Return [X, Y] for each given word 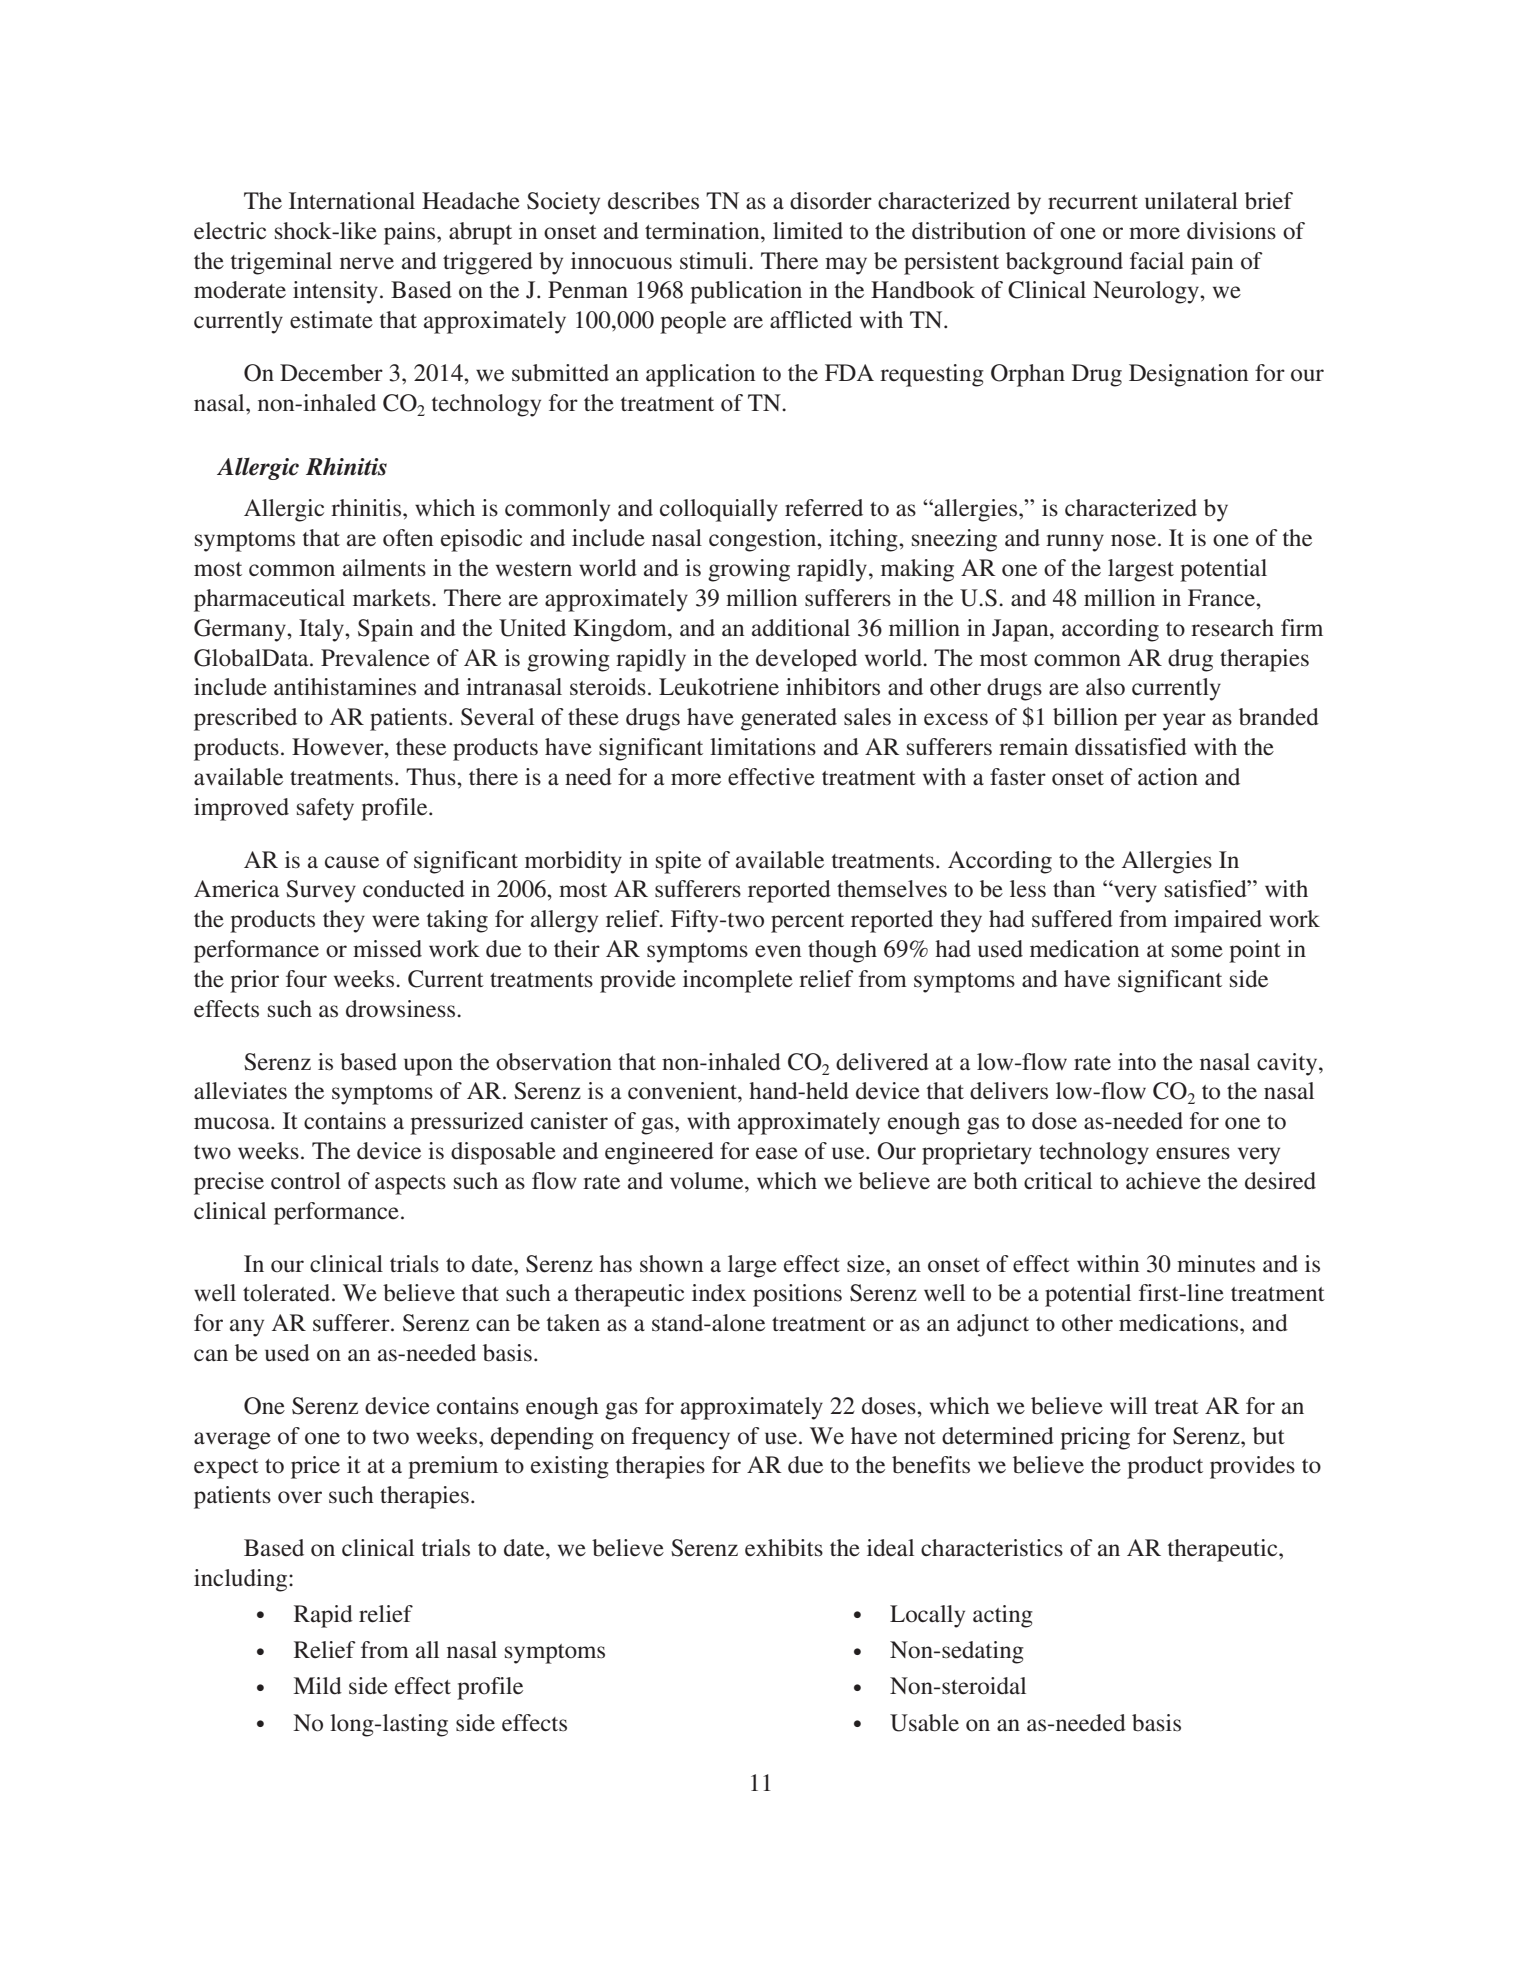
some [1197, 951]
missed [387, 949]
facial [1157, 260]
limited [808, 231]
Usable [924, 1723]
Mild [317, 1686]
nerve [367, 263]
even [778, 951]
